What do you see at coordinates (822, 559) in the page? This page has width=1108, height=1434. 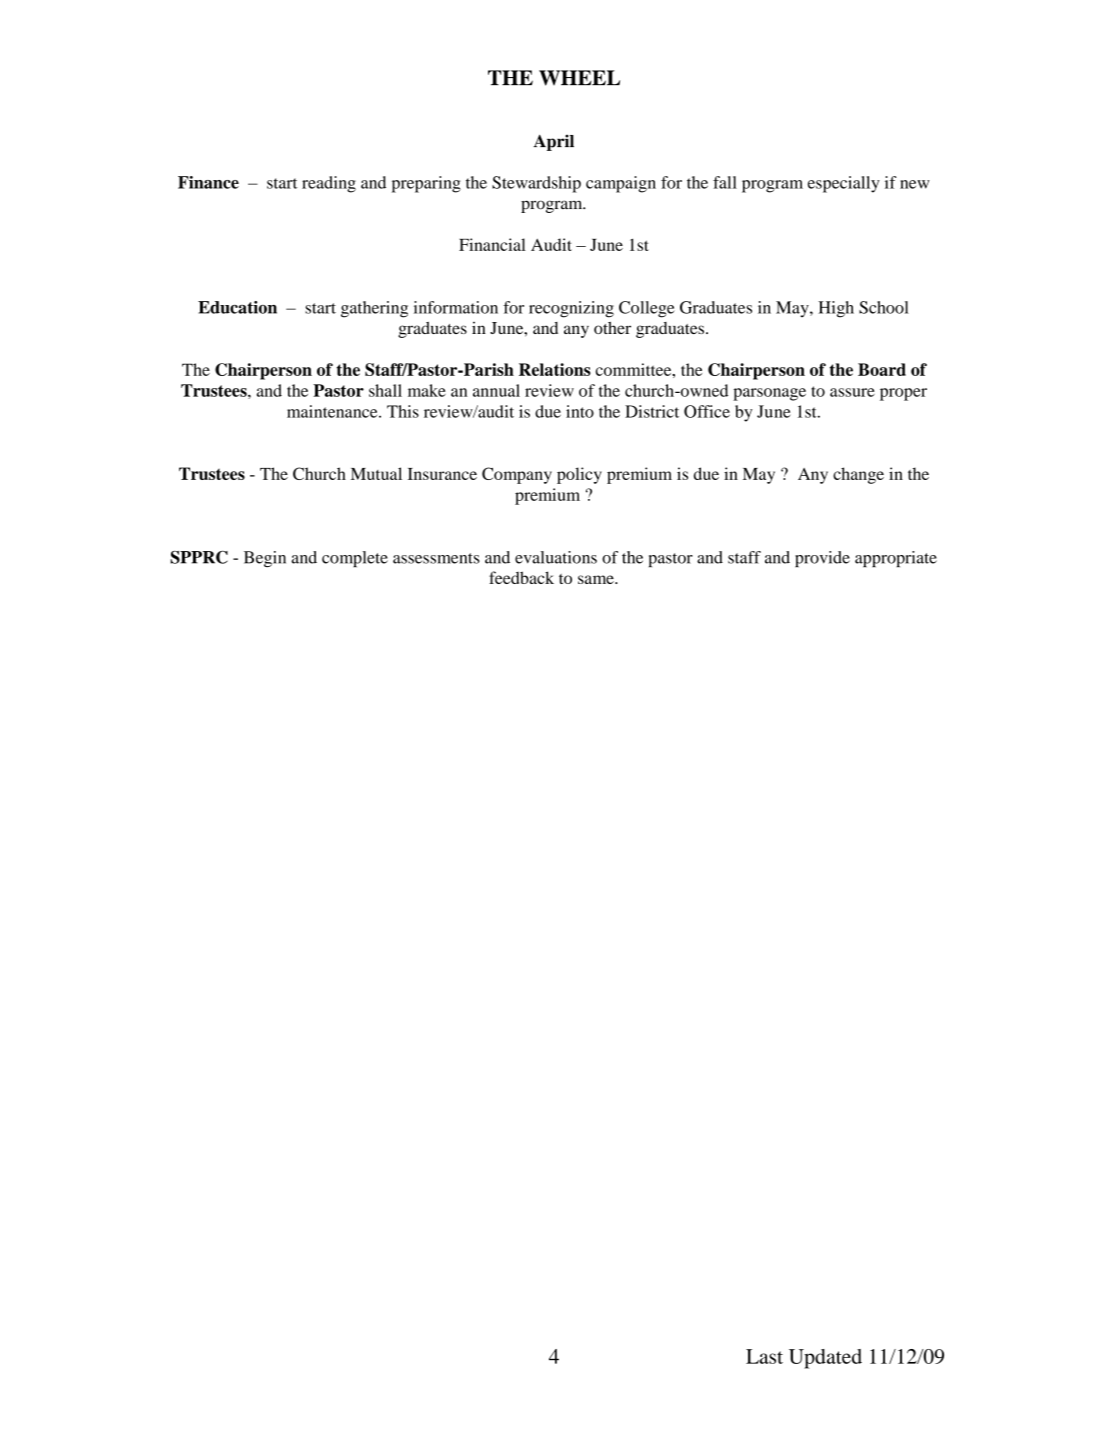 I see `provide` at bounding box center [822, 559].
